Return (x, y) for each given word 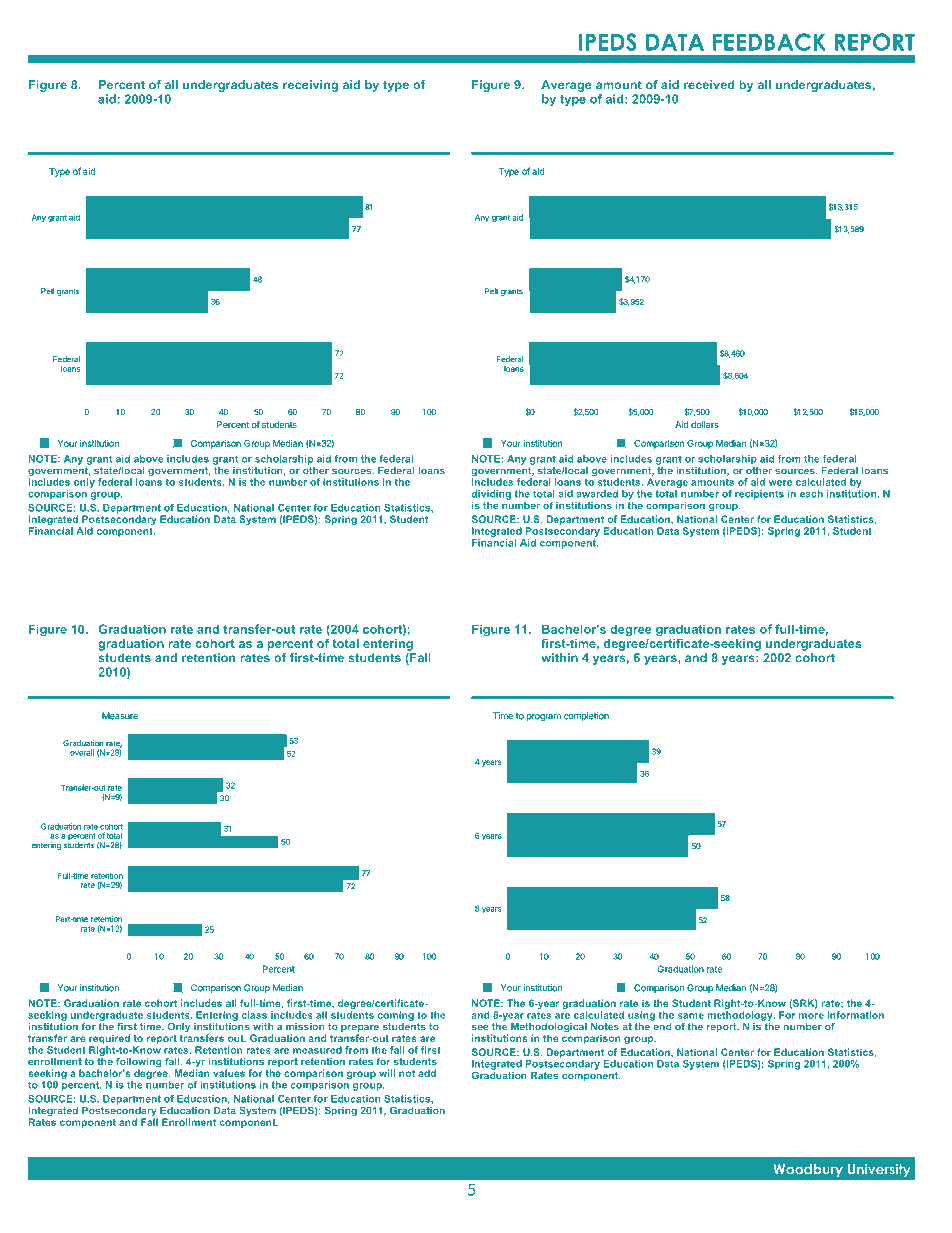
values (229, 1073)
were (780, 483)
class (254, 1015)
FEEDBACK (769, 42)
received (709, 85)
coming (396, 1016)
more (811, 1016)
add (427, 1073)
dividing (491, 495)
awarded (597, 494)
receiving (310, 86)
